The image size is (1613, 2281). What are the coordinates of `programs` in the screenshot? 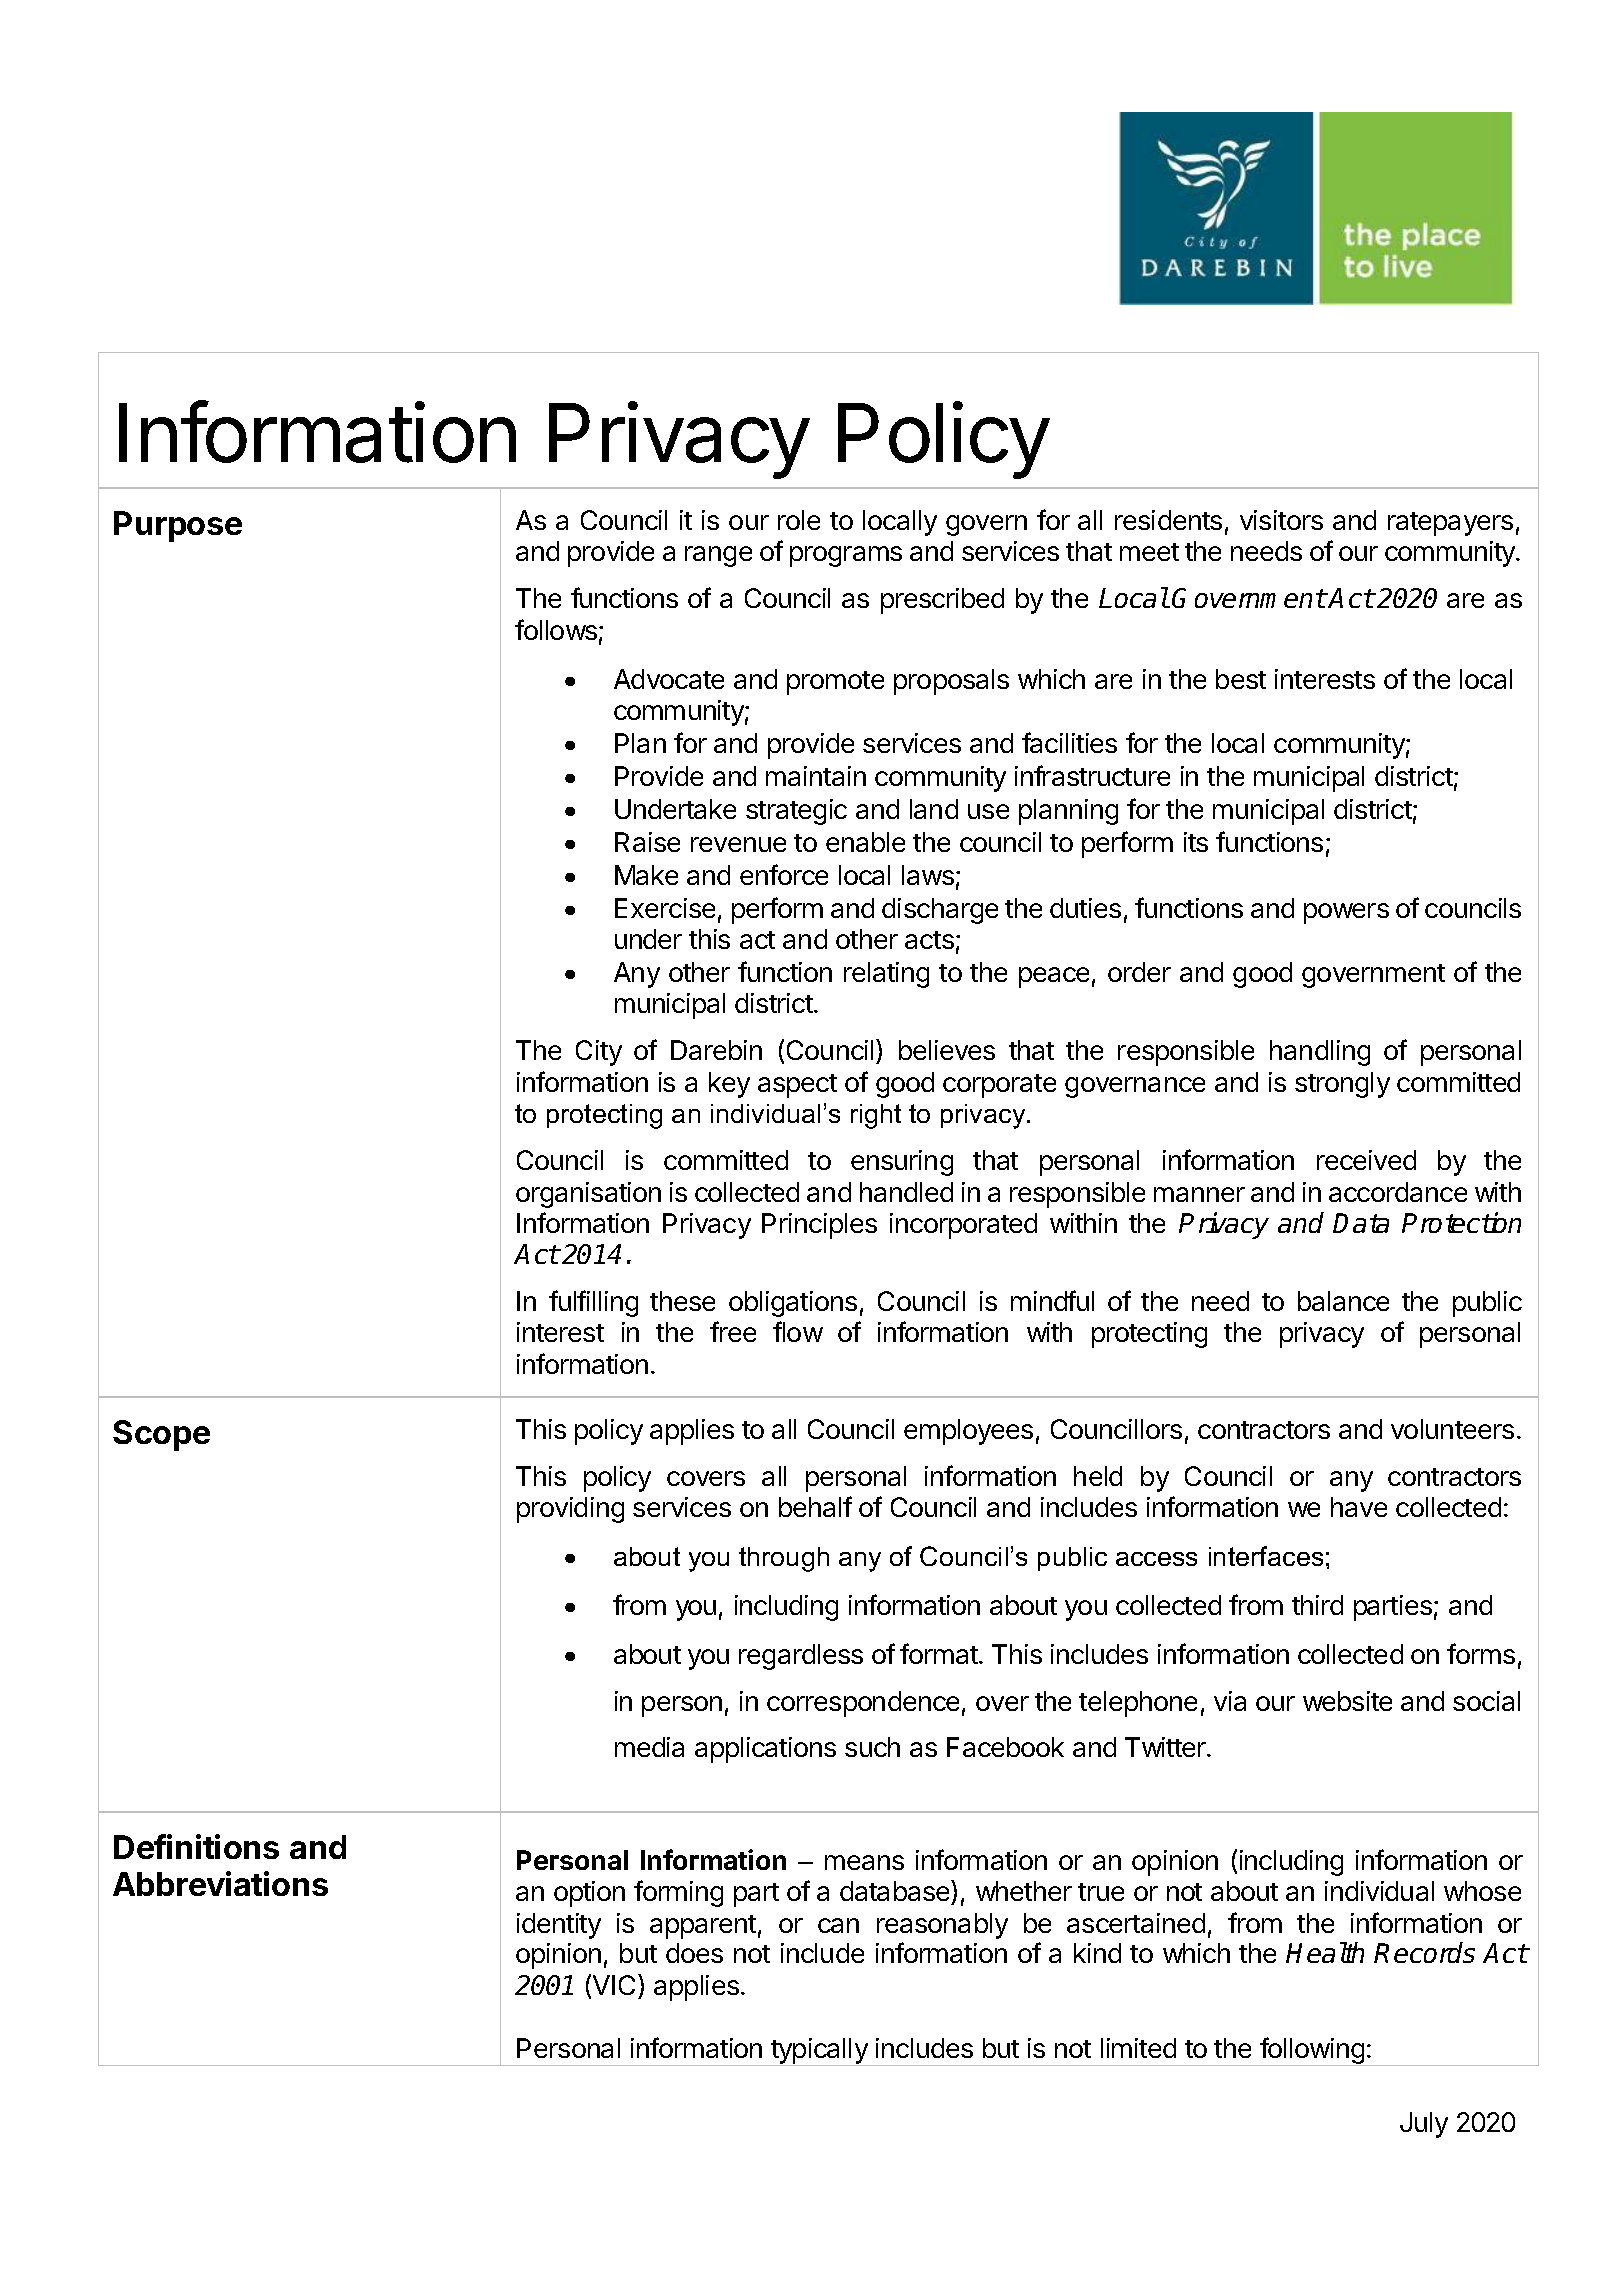 It's located at (846, 556).
